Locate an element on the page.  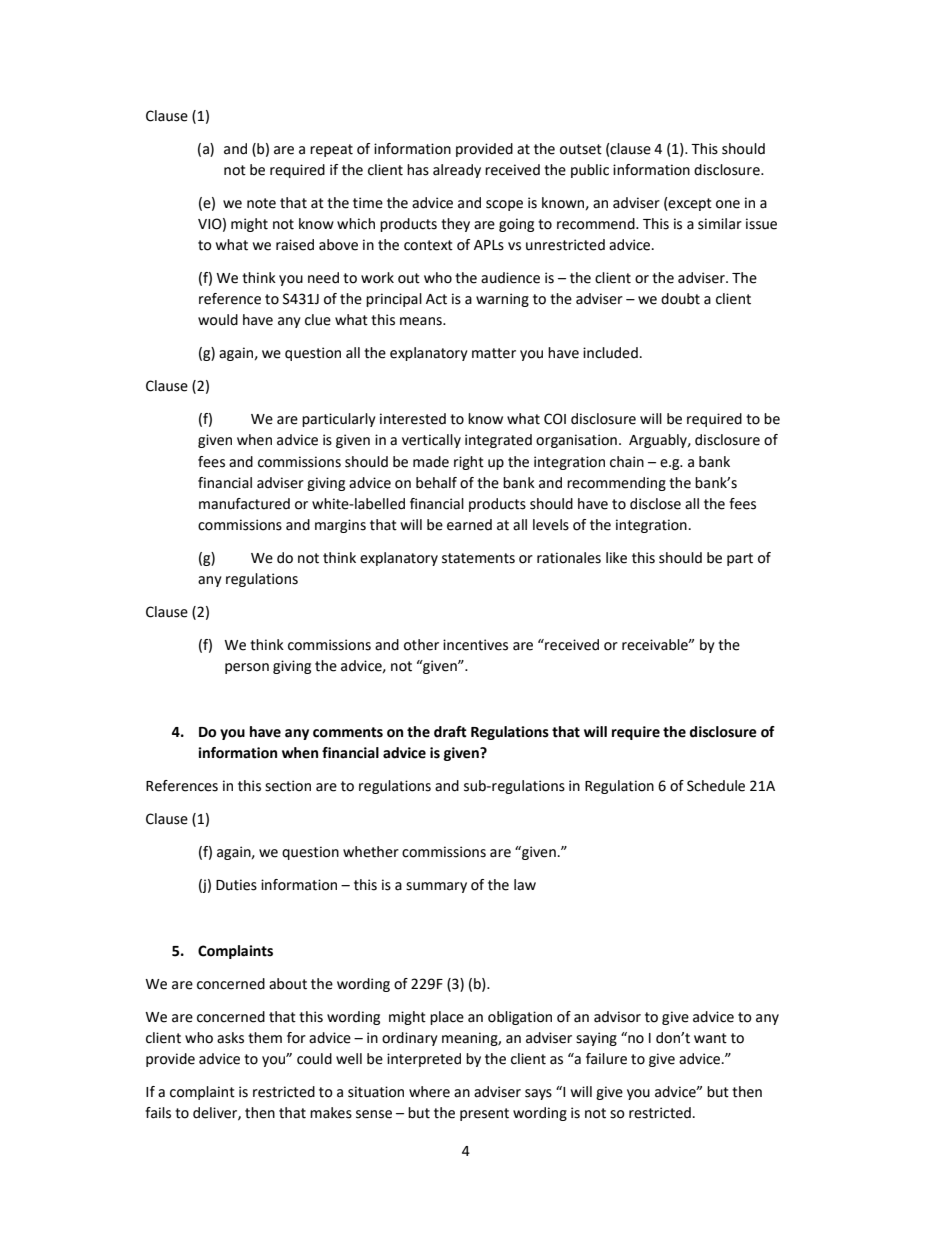
one is located at coordinates (728, 204).
